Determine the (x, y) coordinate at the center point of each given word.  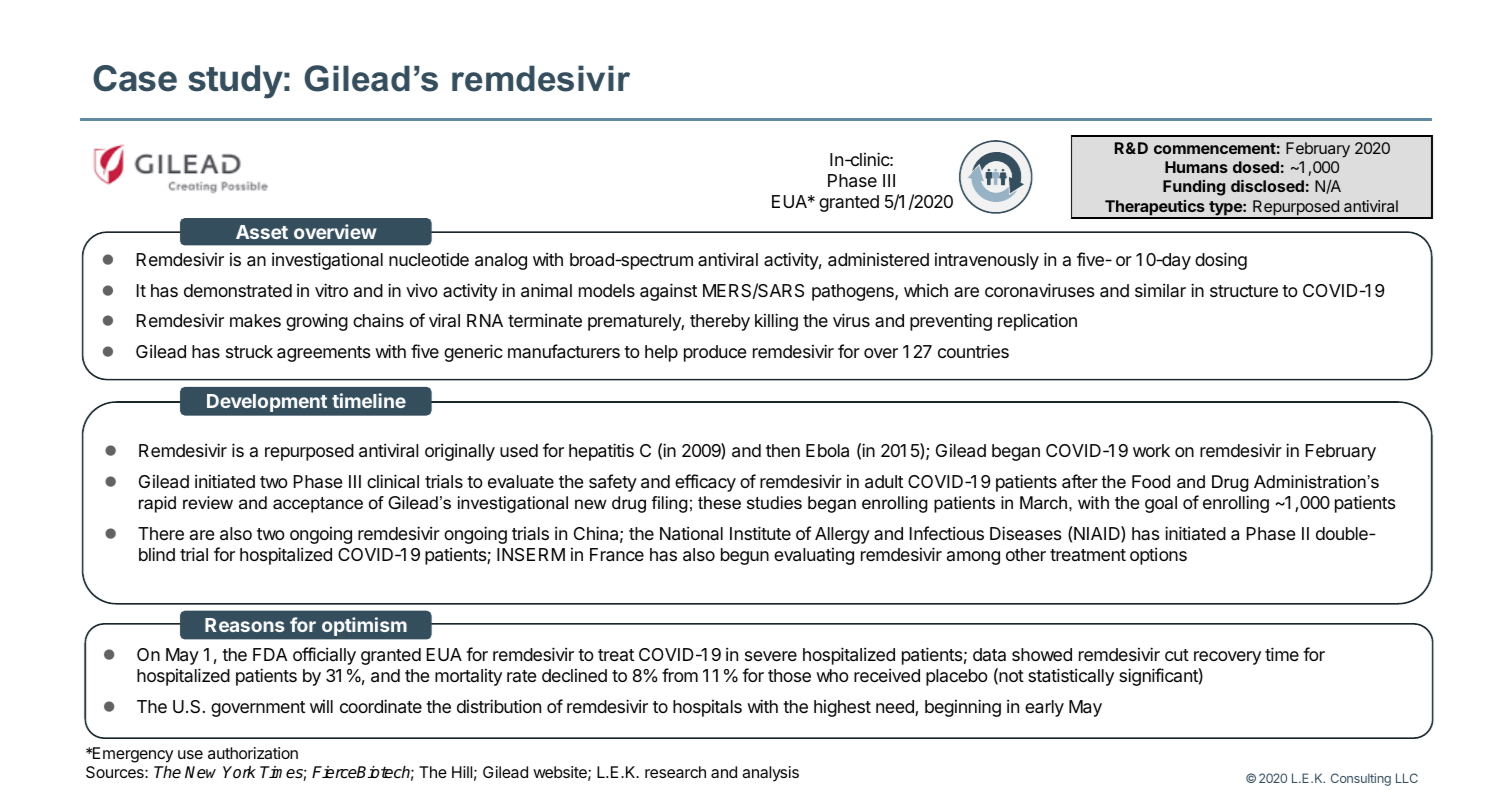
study (235, 82)
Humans (1196, 167)
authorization (253, 753)
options (1158, 556)
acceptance (318, 505)
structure (1244, 291)
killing (776, 322)
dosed (1256, 167)
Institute (760, 533)
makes (255, 321)
